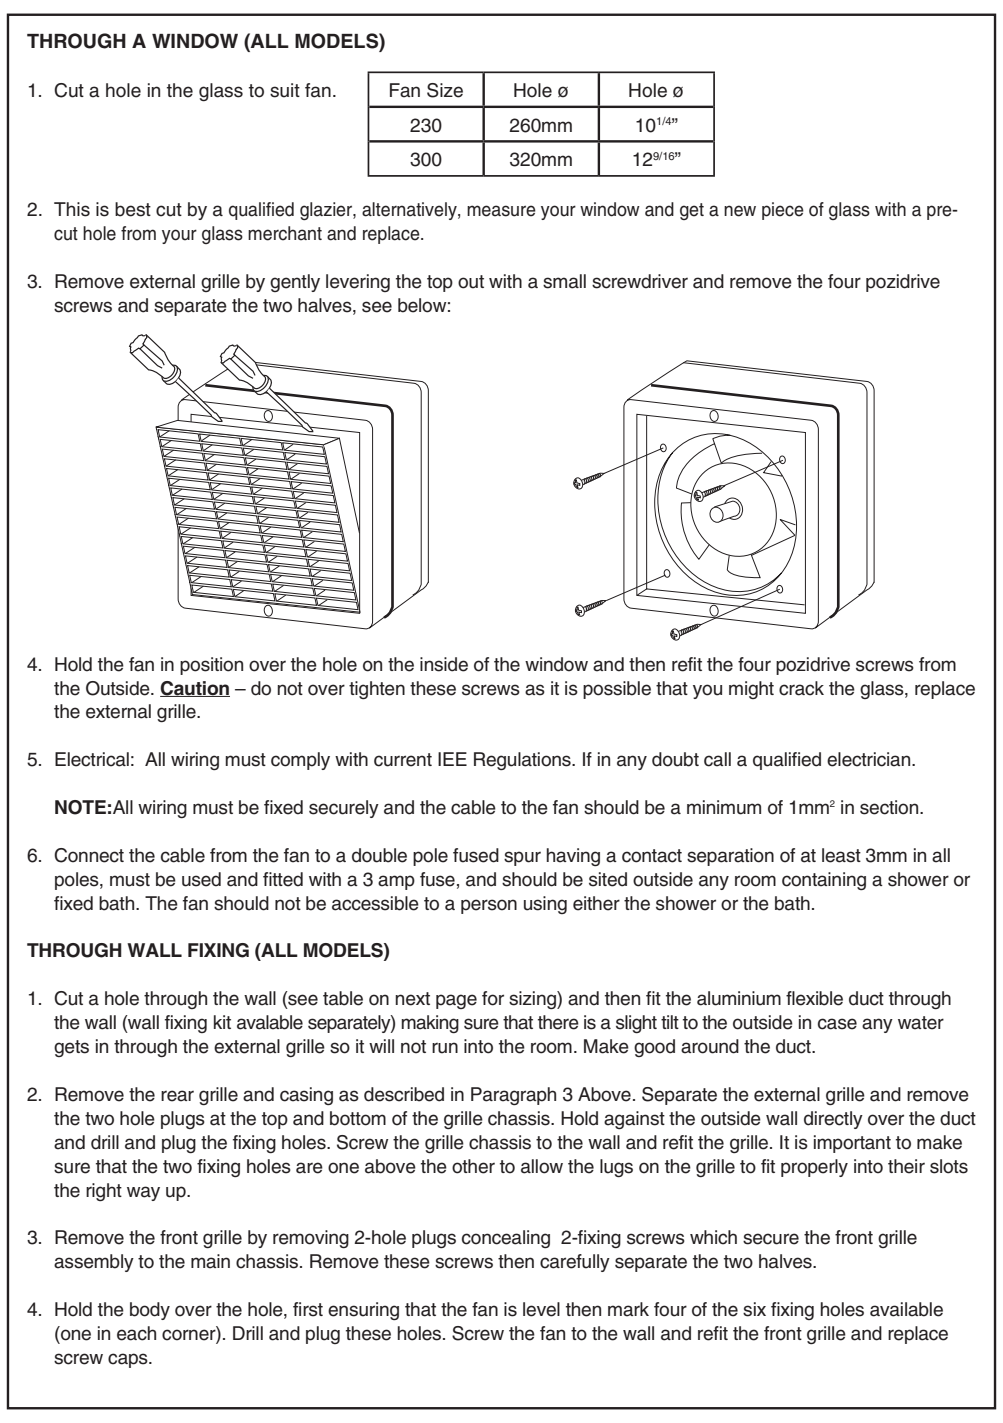  Describe the element at coordinates (133, 209) in the screenshot. I see `best` at that location.
